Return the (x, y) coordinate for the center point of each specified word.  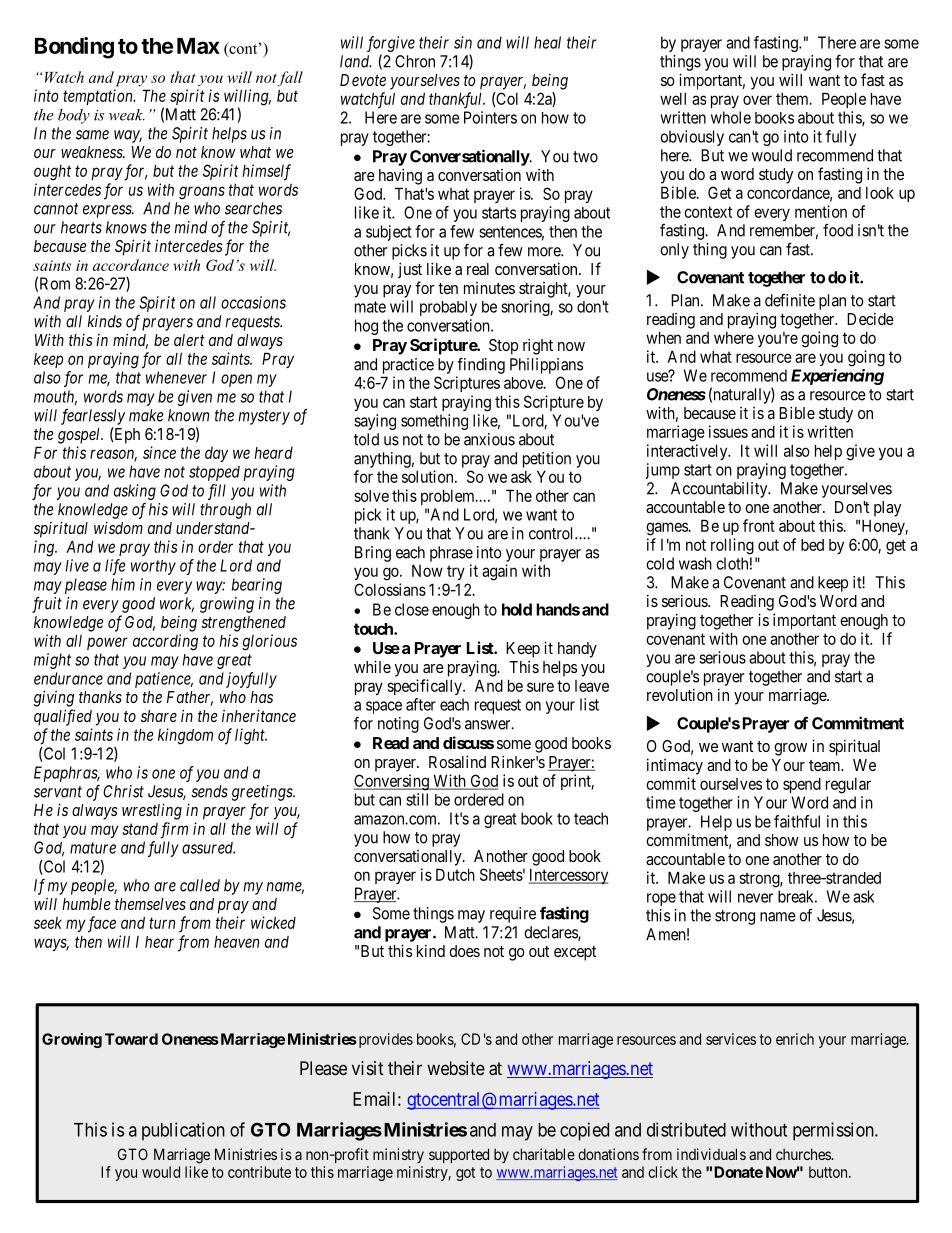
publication (183, 1131)
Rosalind (457, 761)
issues (728, 431)
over (757, 100)
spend (802, 785)
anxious (489, 439)
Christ (123, 791)
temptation (99, 97)
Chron (415, 61)
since (159, 452)
